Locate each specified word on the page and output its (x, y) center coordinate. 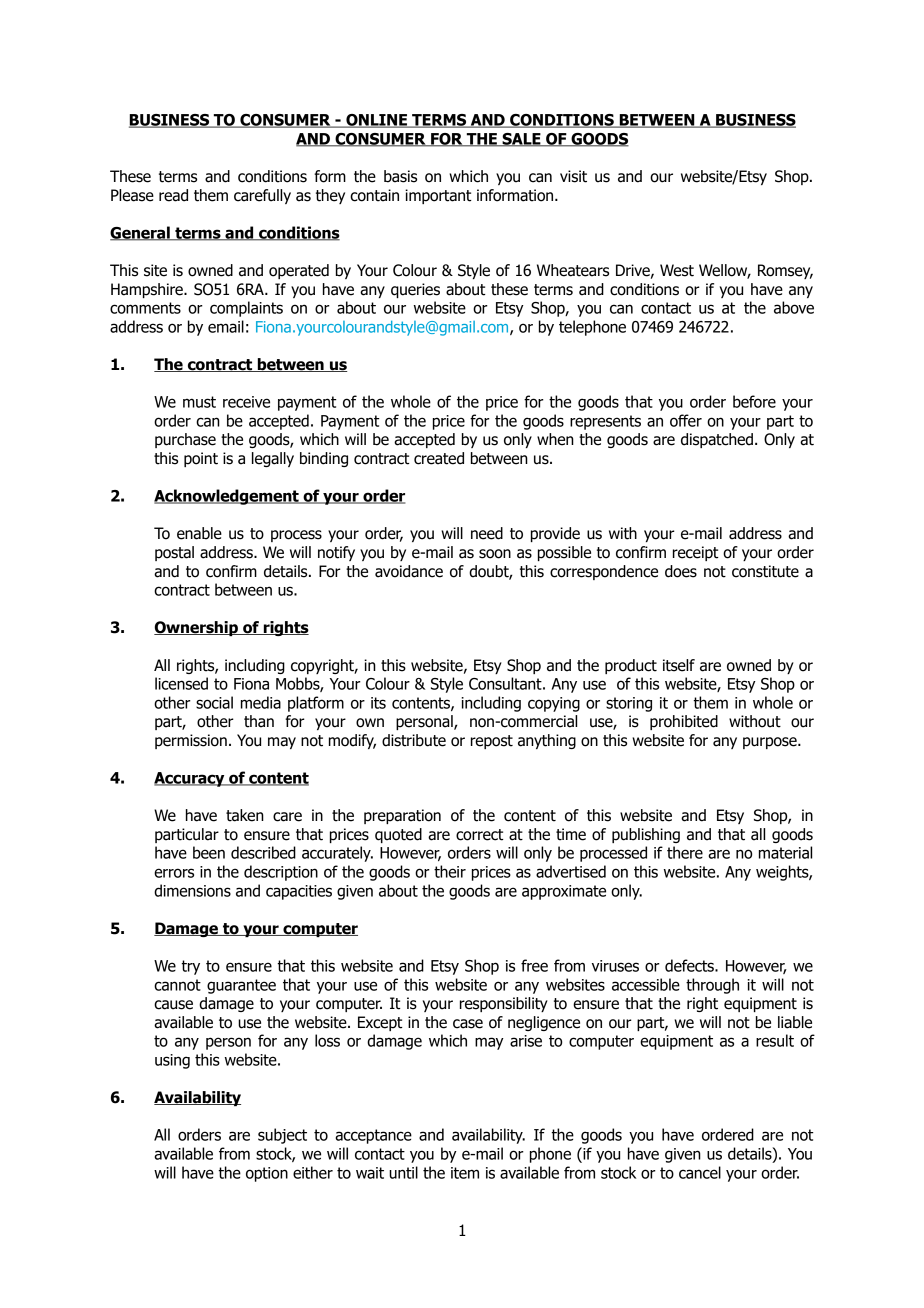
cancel (700, 1172)
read (173, 195)
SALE (521, 140)
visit (573, 176)
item (465, 1173)
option (267, 1174)
